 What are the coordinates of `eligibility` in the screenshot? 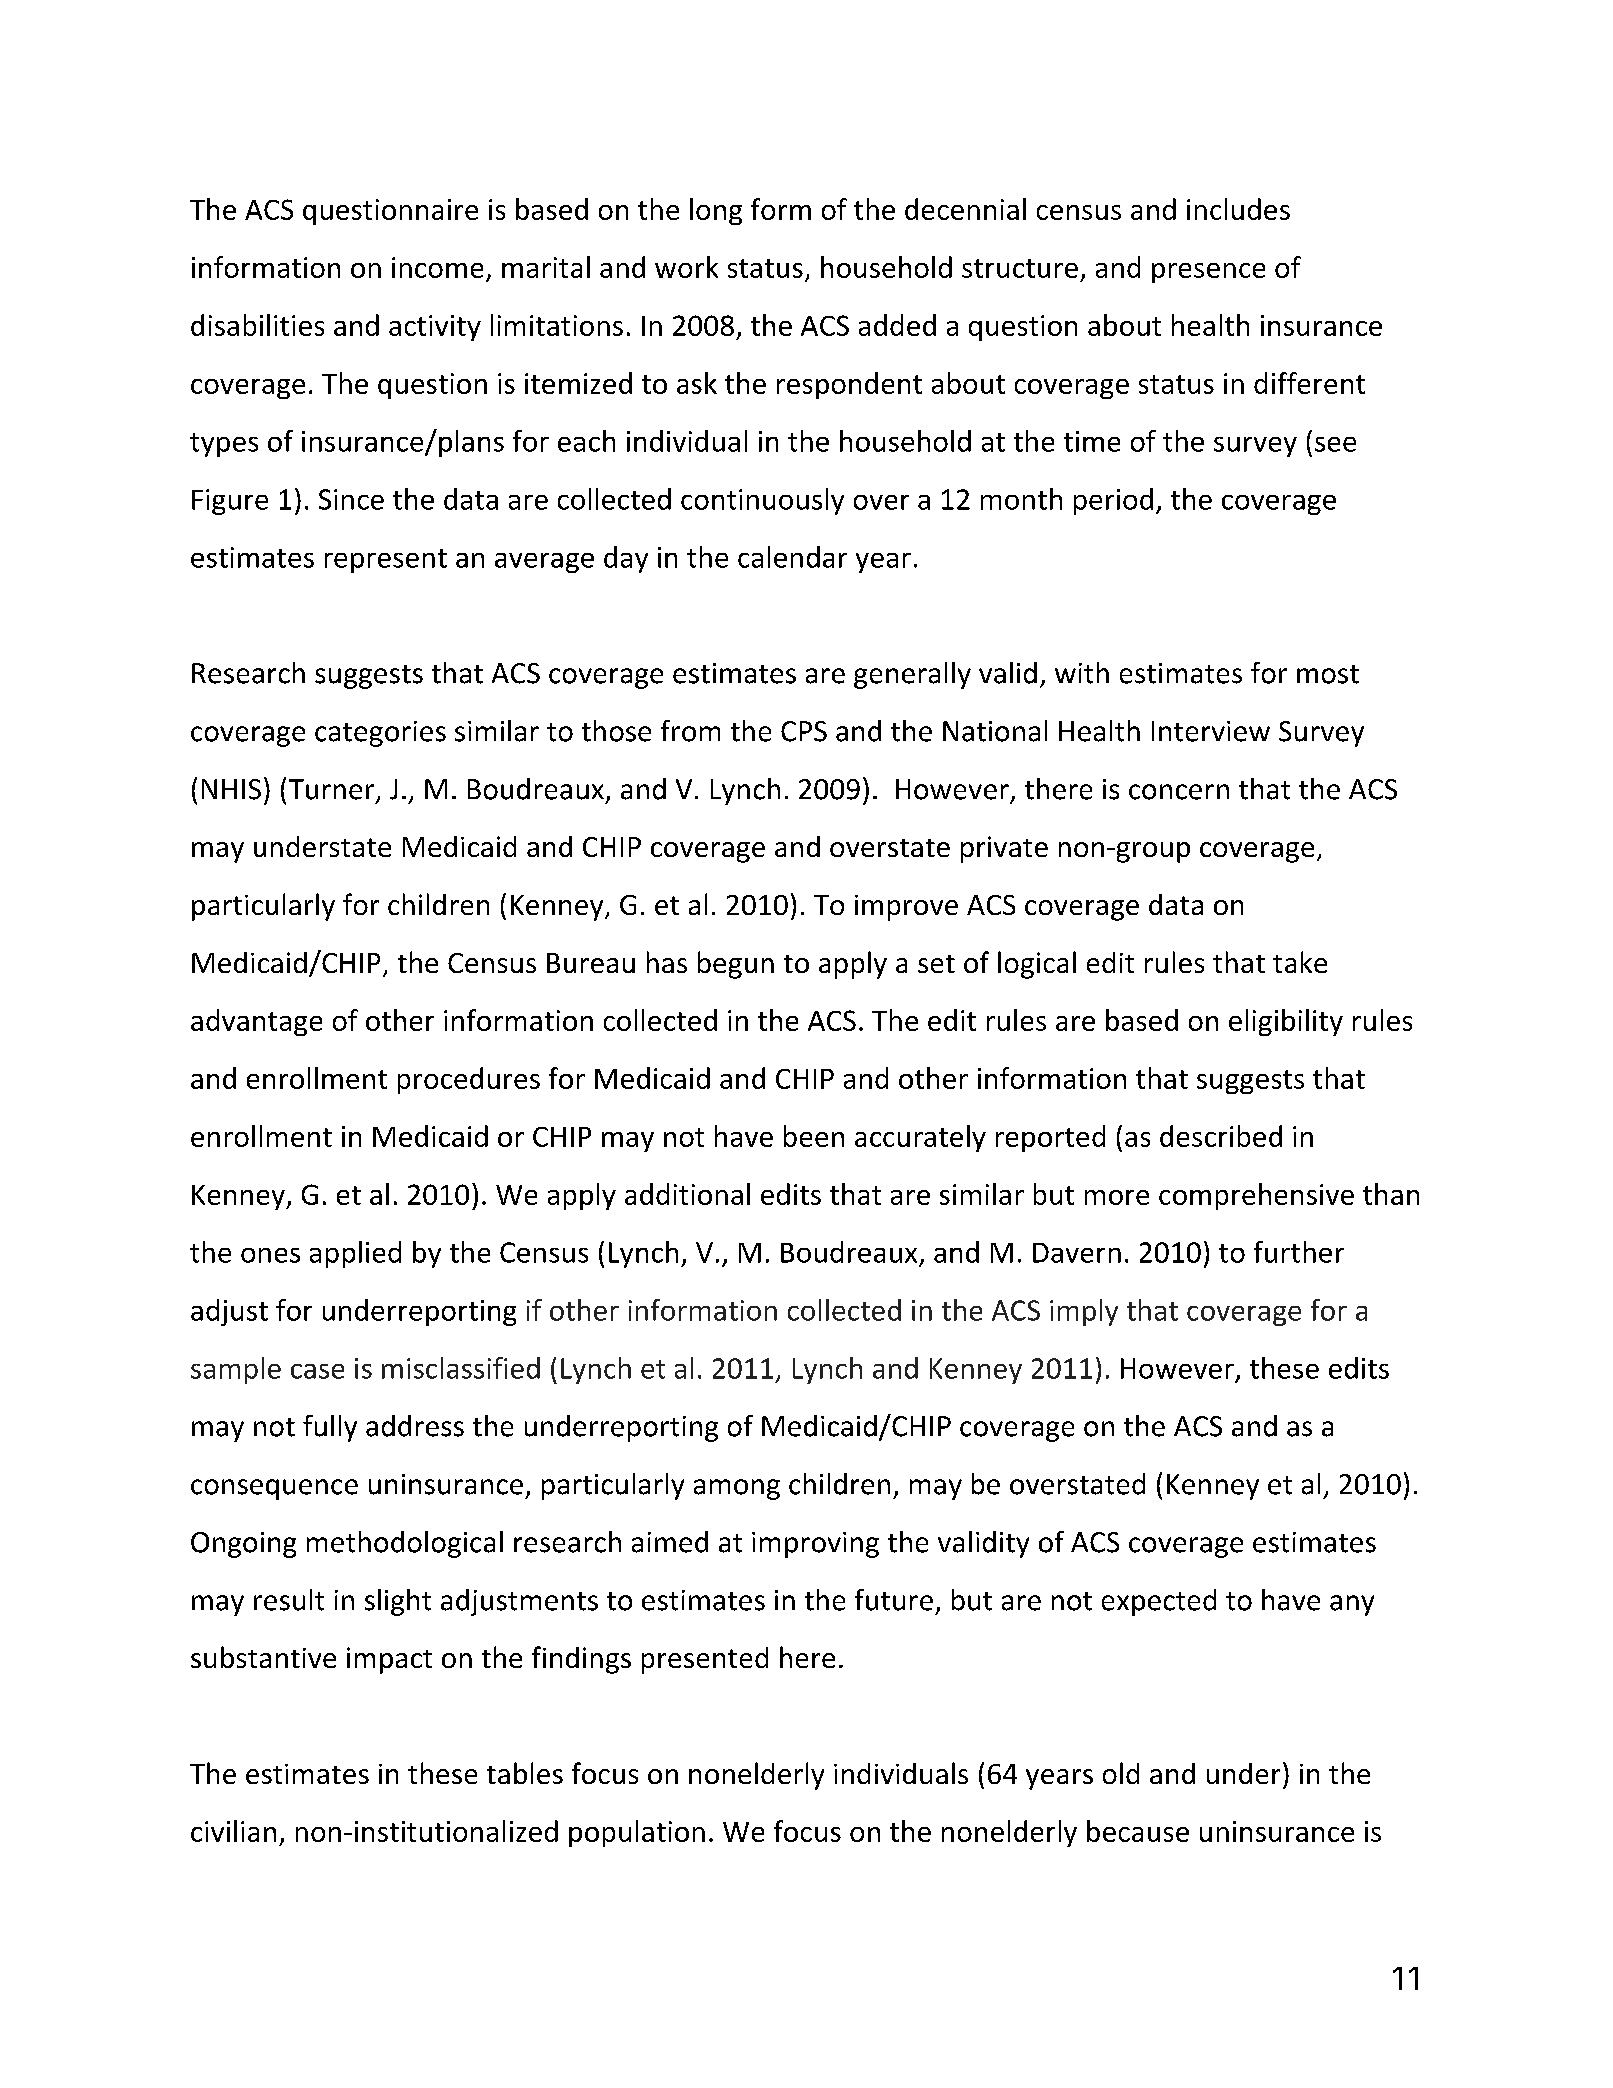 It's located at (1286, 1022).
